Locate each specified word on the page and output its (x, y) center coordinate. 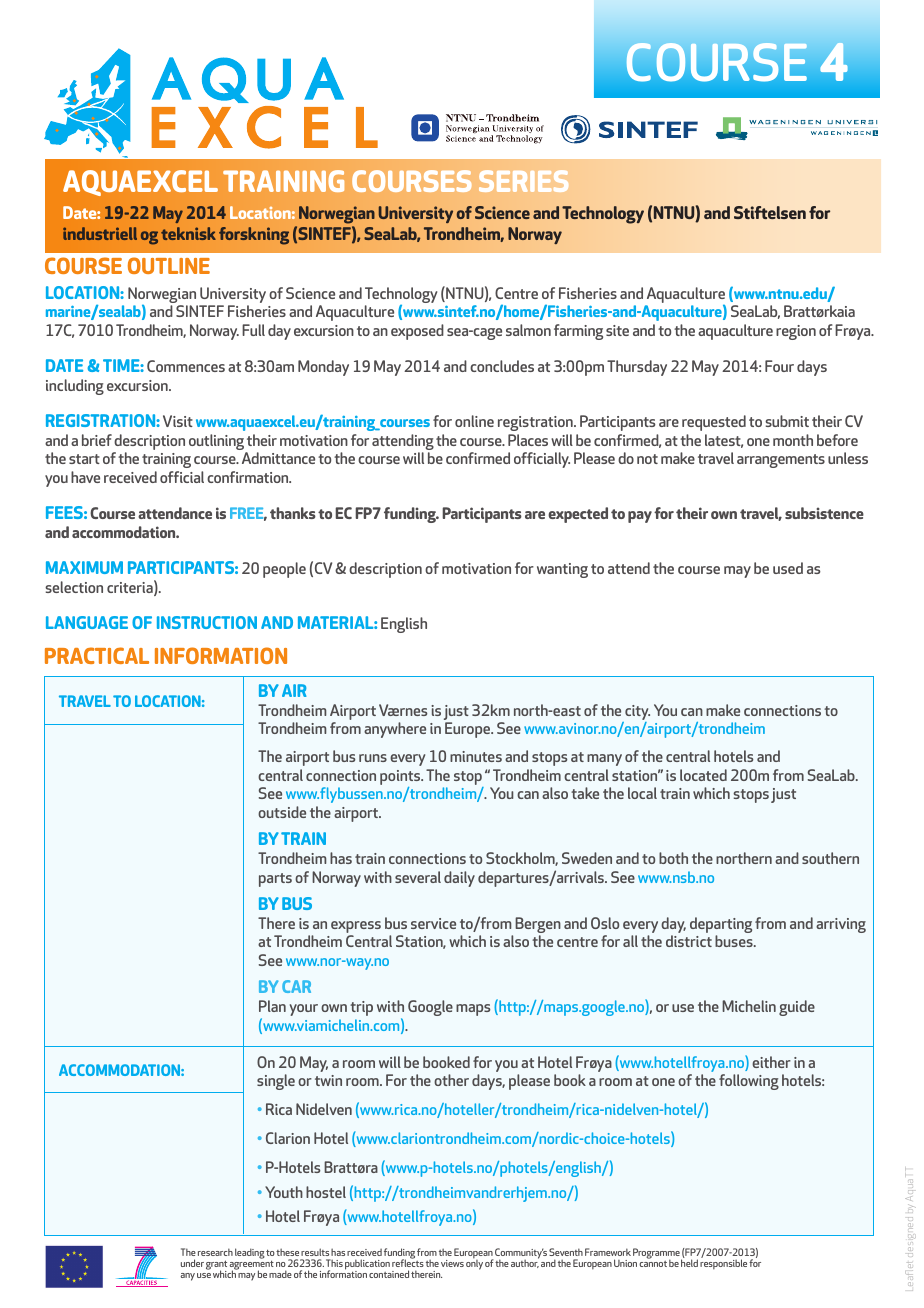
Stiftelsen (770, 212)
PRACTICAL (97, 655)
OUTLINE (169, 265)
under (192, 1263)
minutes (476, 756)
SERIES (523, 181)
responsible (723, 1263)
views (452, 1263)
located (703, 775)
